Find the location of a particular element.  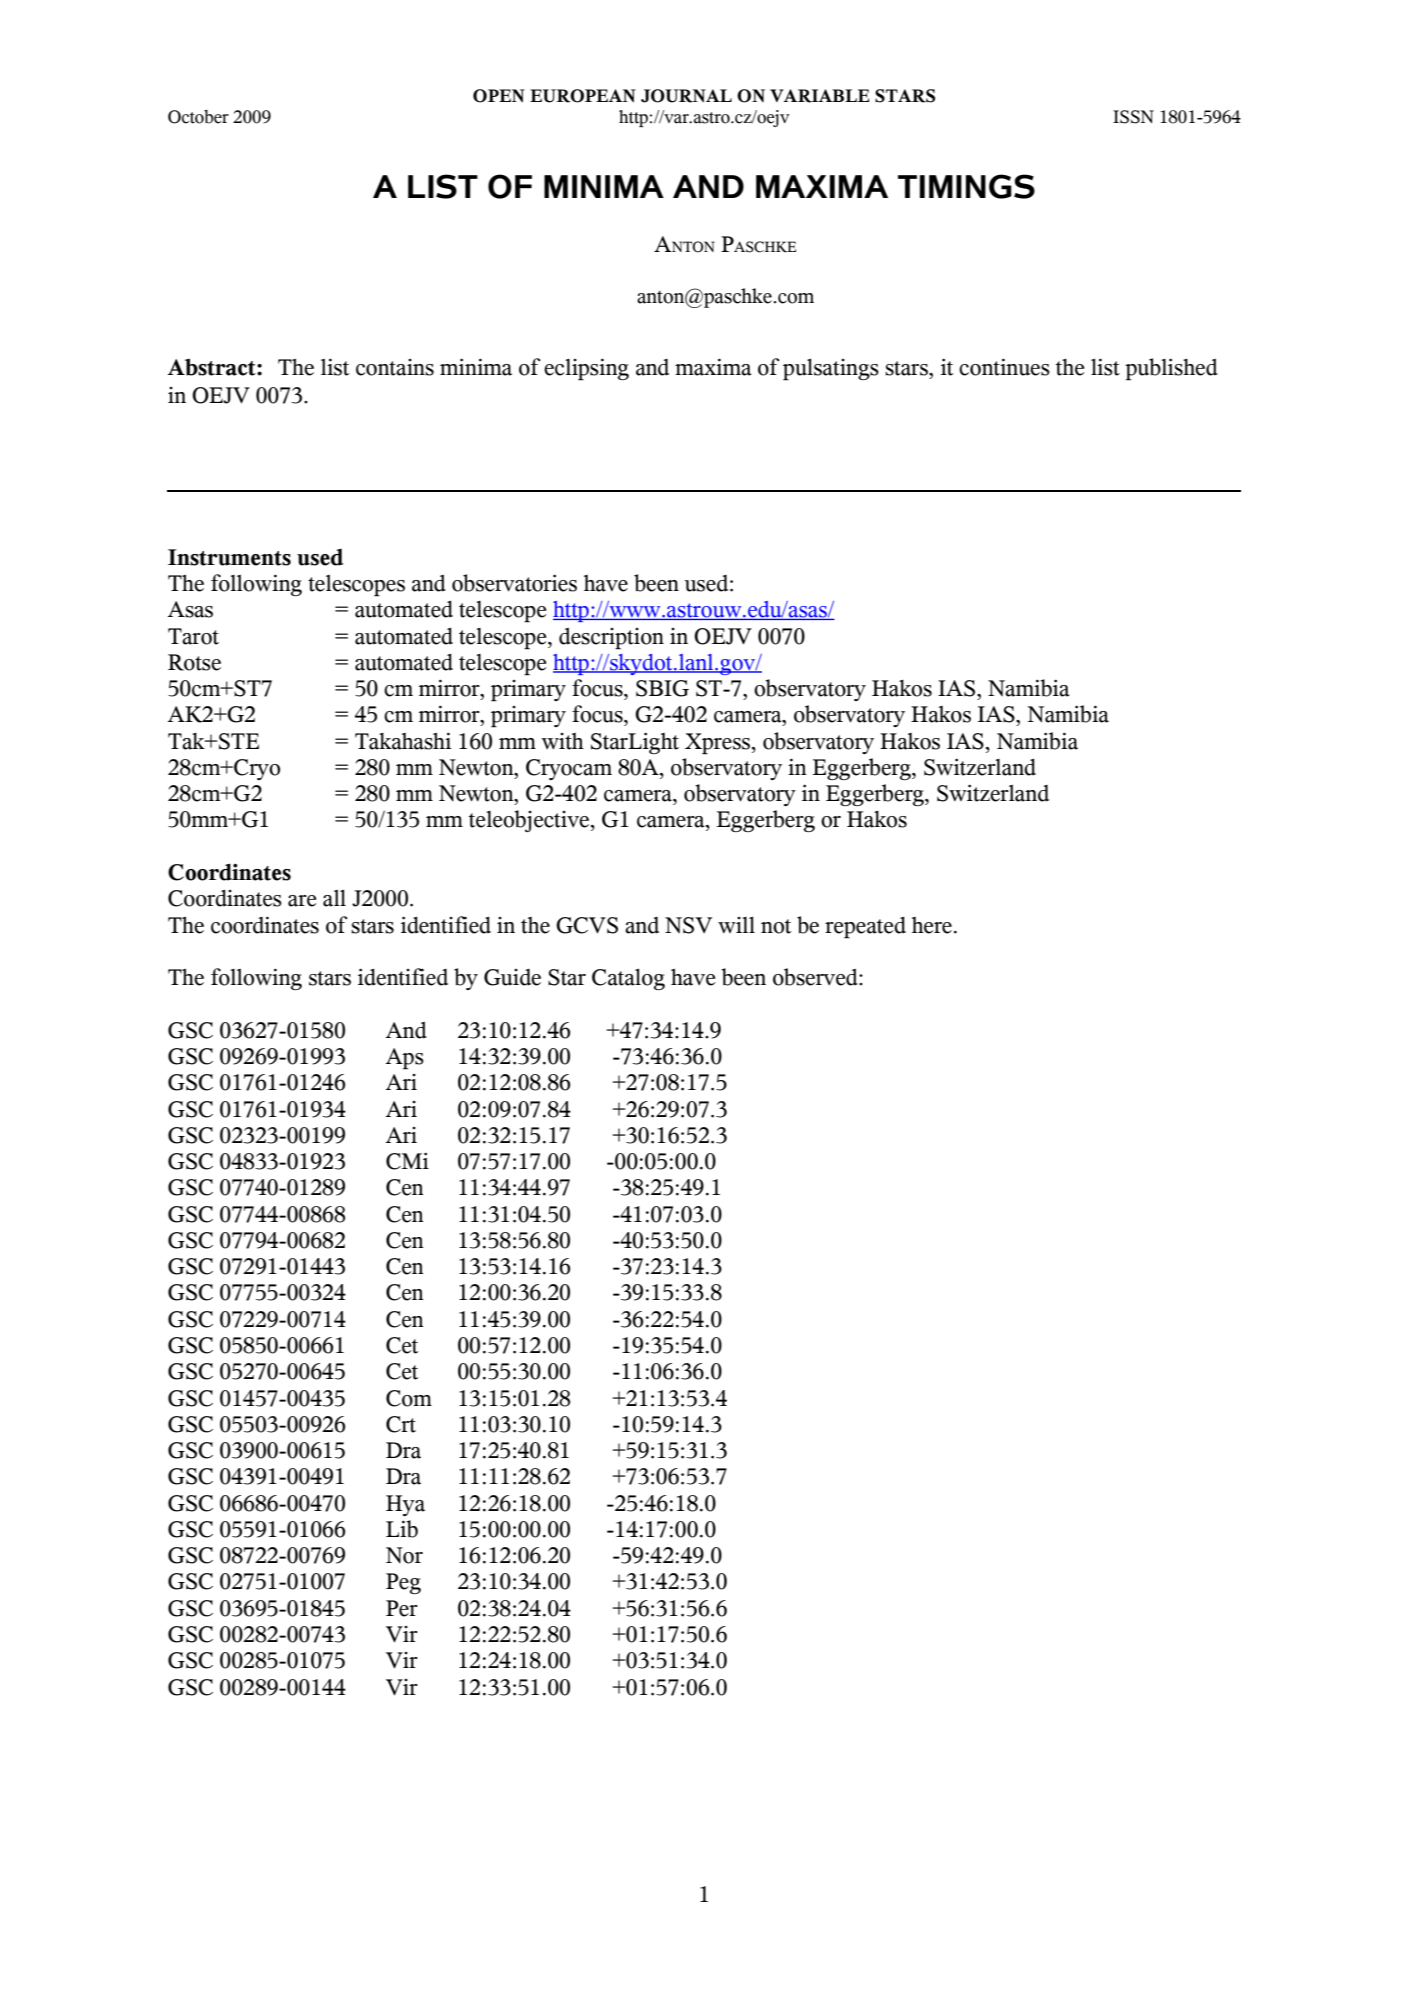

ISSN is located at coordinates (1133, 117).
